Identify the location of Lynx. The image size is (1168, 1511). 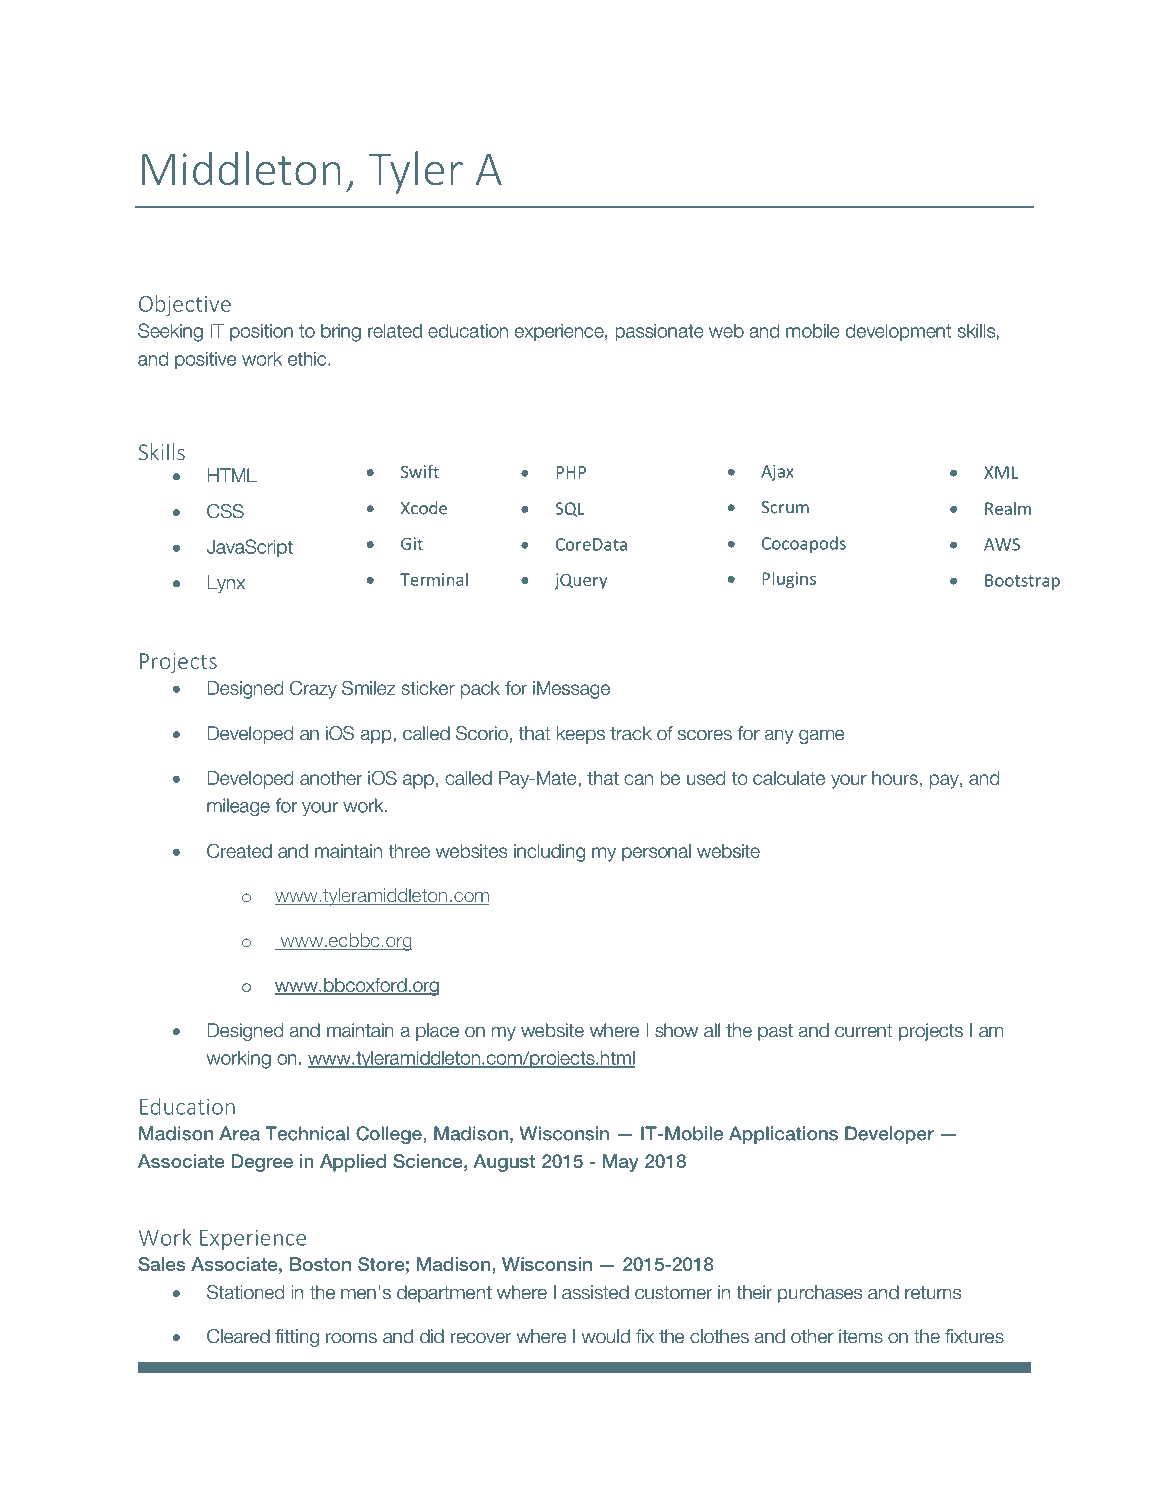
(226, 584).
